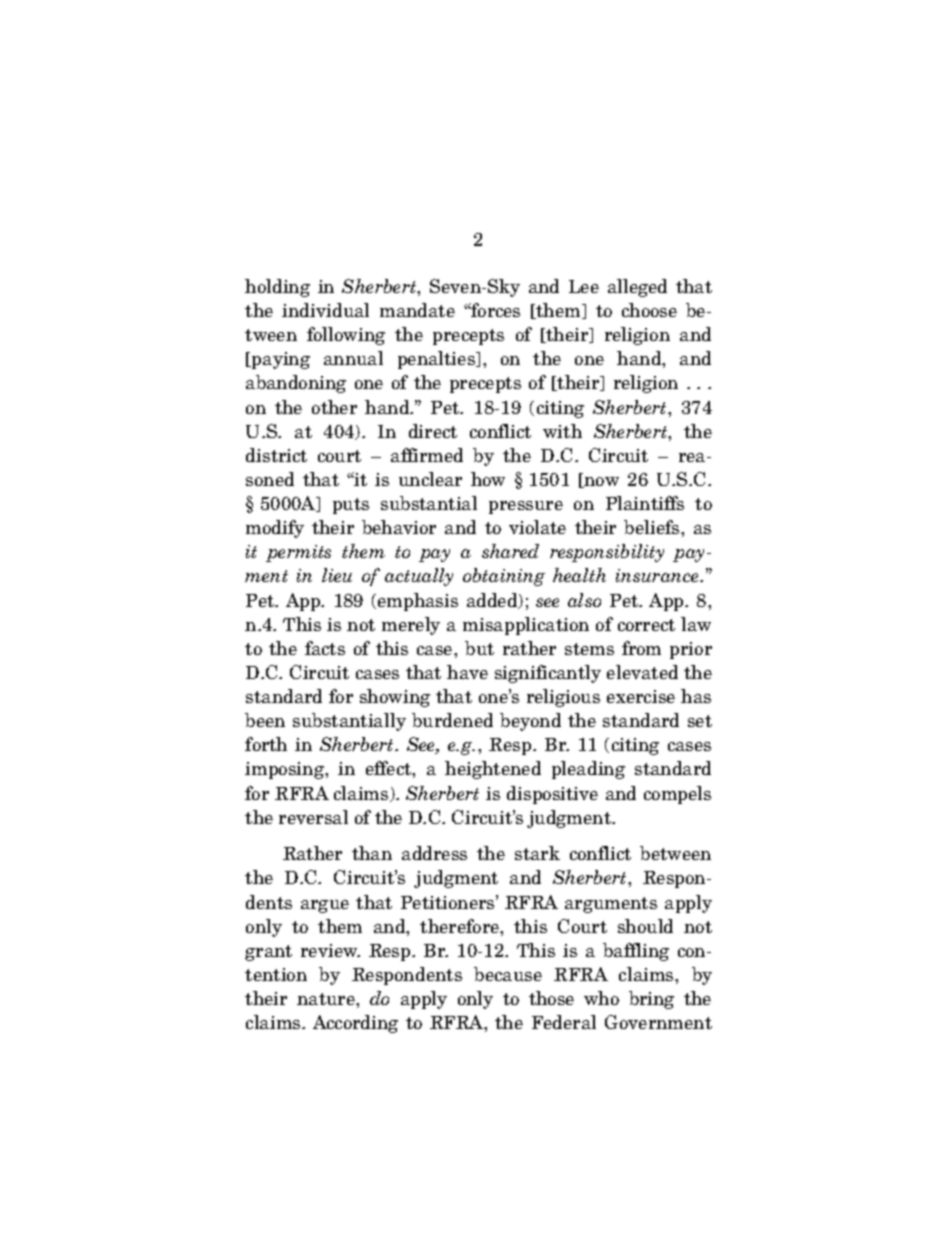 The image size is (952, 1233). What do you see at coordinates (479, 648) in the screenshot?
I see `but` at bounding box center [479, 648].
